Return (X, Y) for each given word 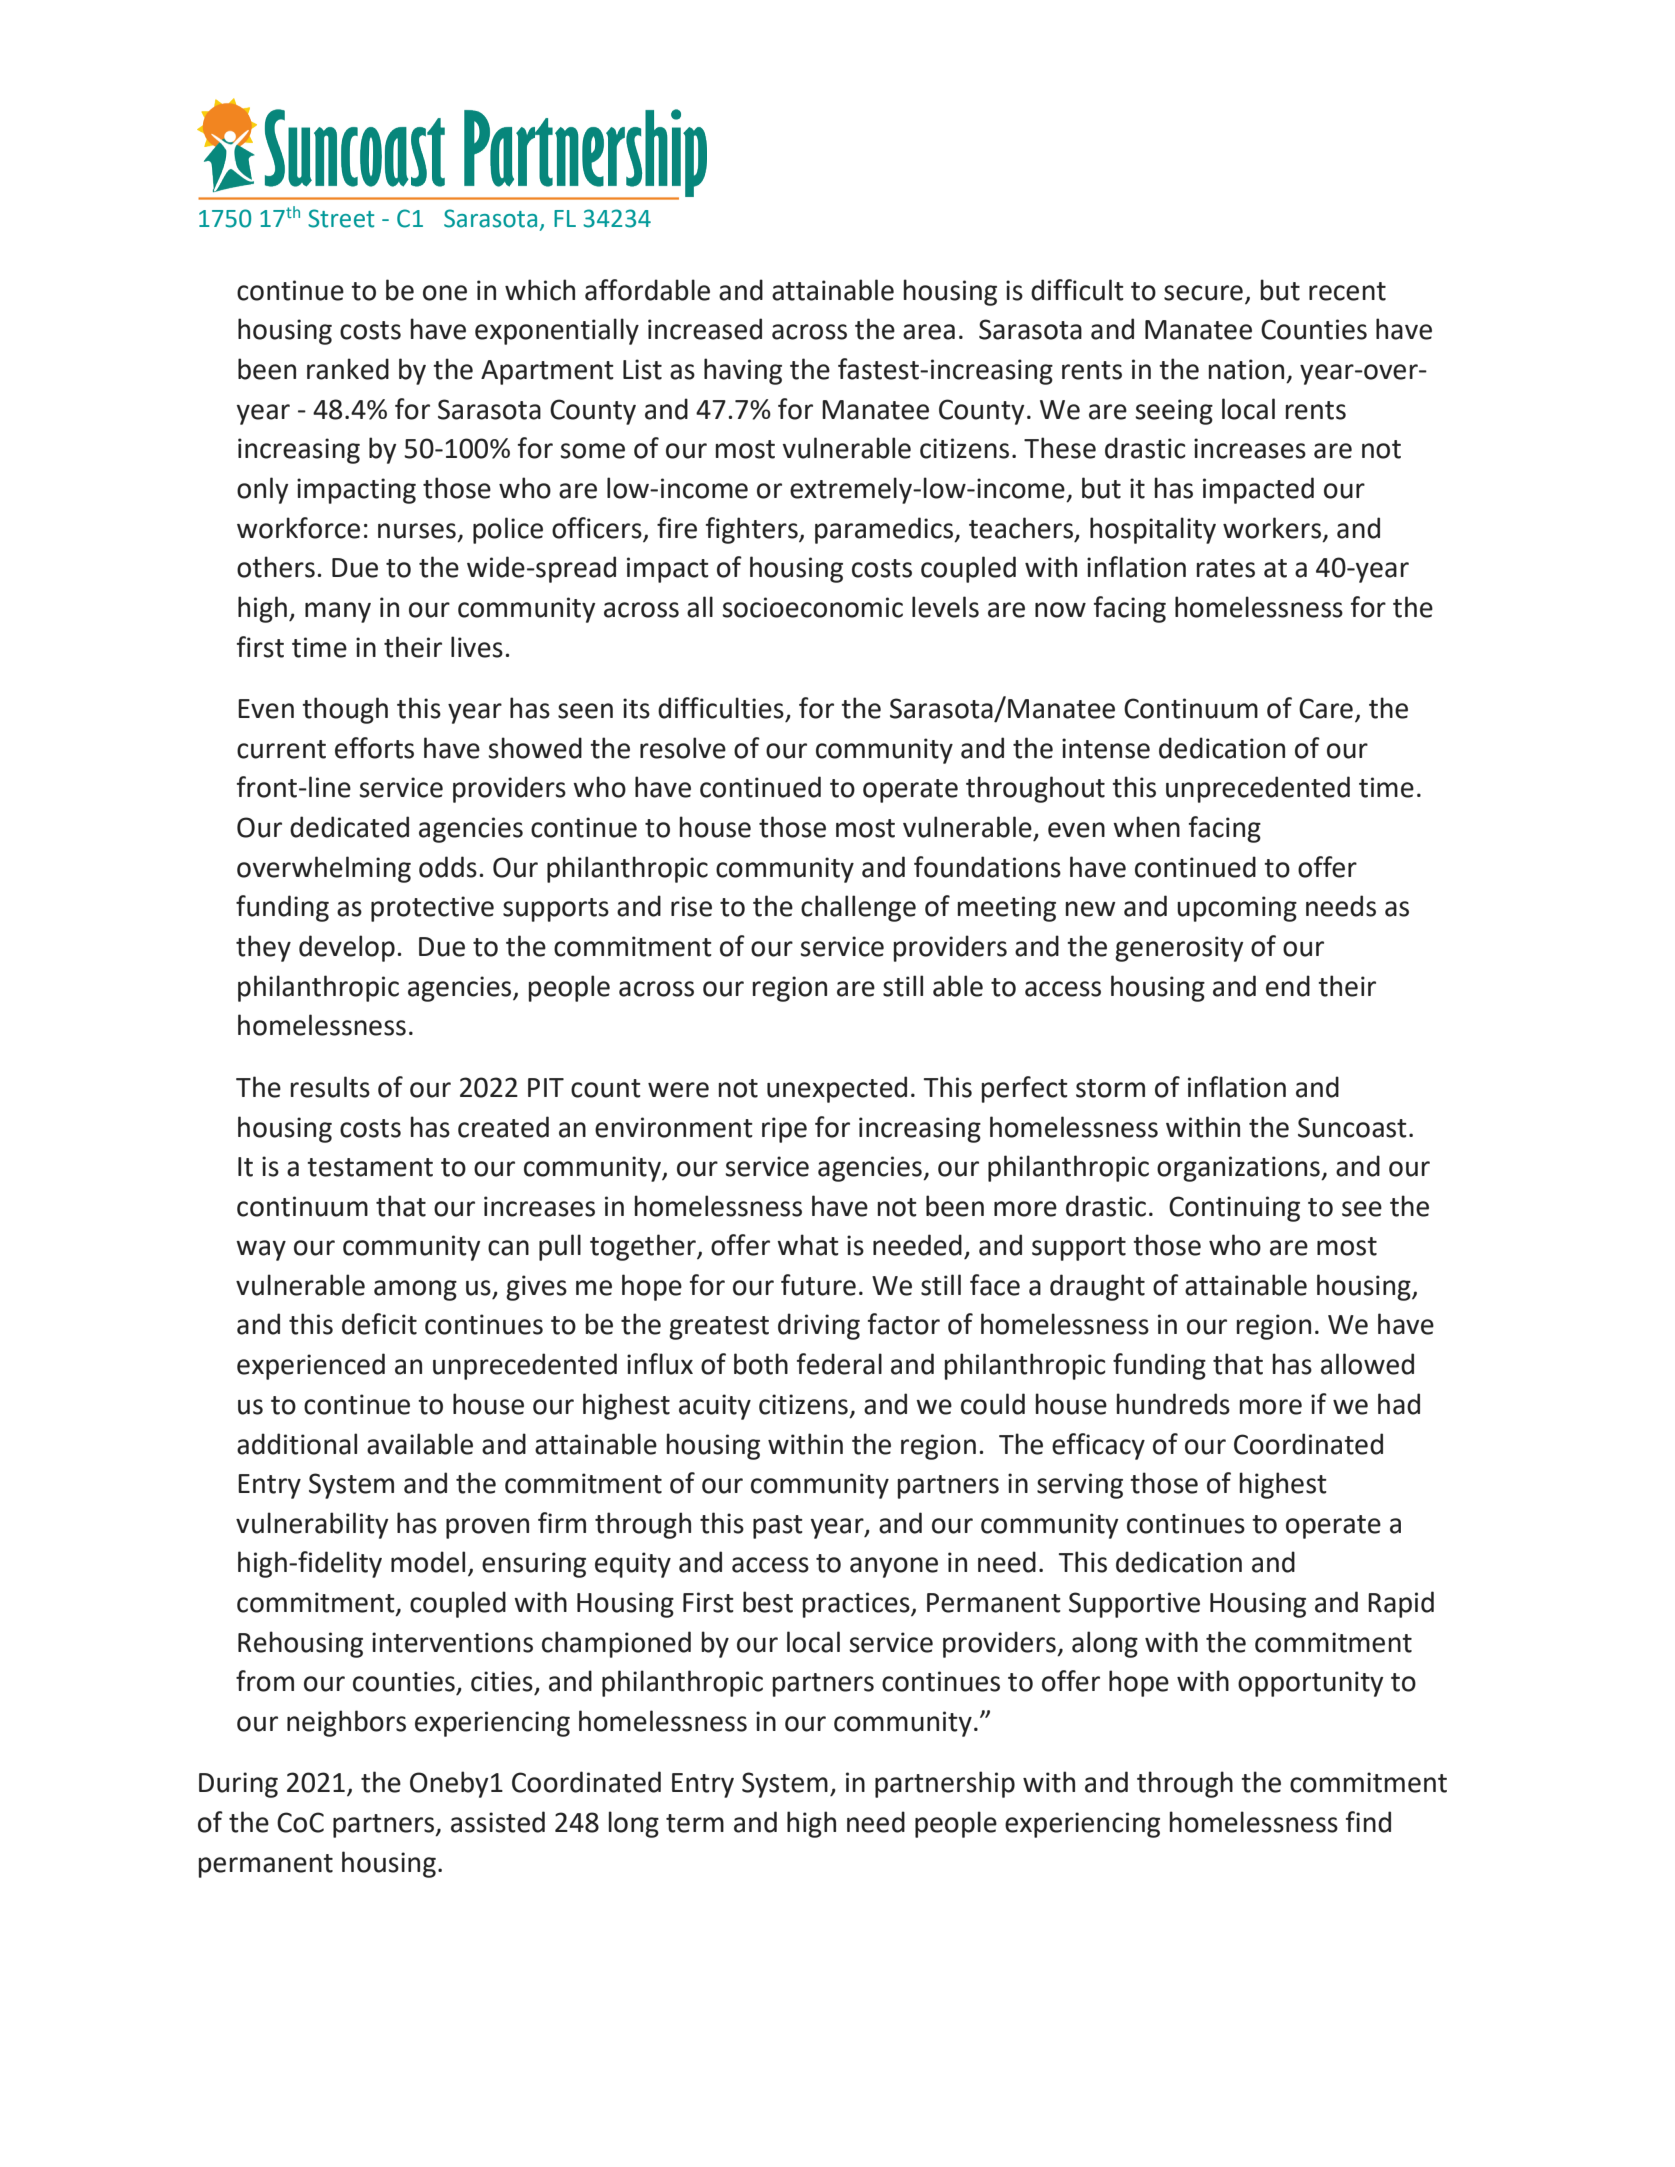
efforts (374, 748)
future (818, 1285)
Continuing (1234, 1209)
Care (1326, 708)
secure (1203, 293)
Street (341, 218)
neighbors (346, 1723)
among (415, 1290)
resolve (683, 748)
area (929, 332)
